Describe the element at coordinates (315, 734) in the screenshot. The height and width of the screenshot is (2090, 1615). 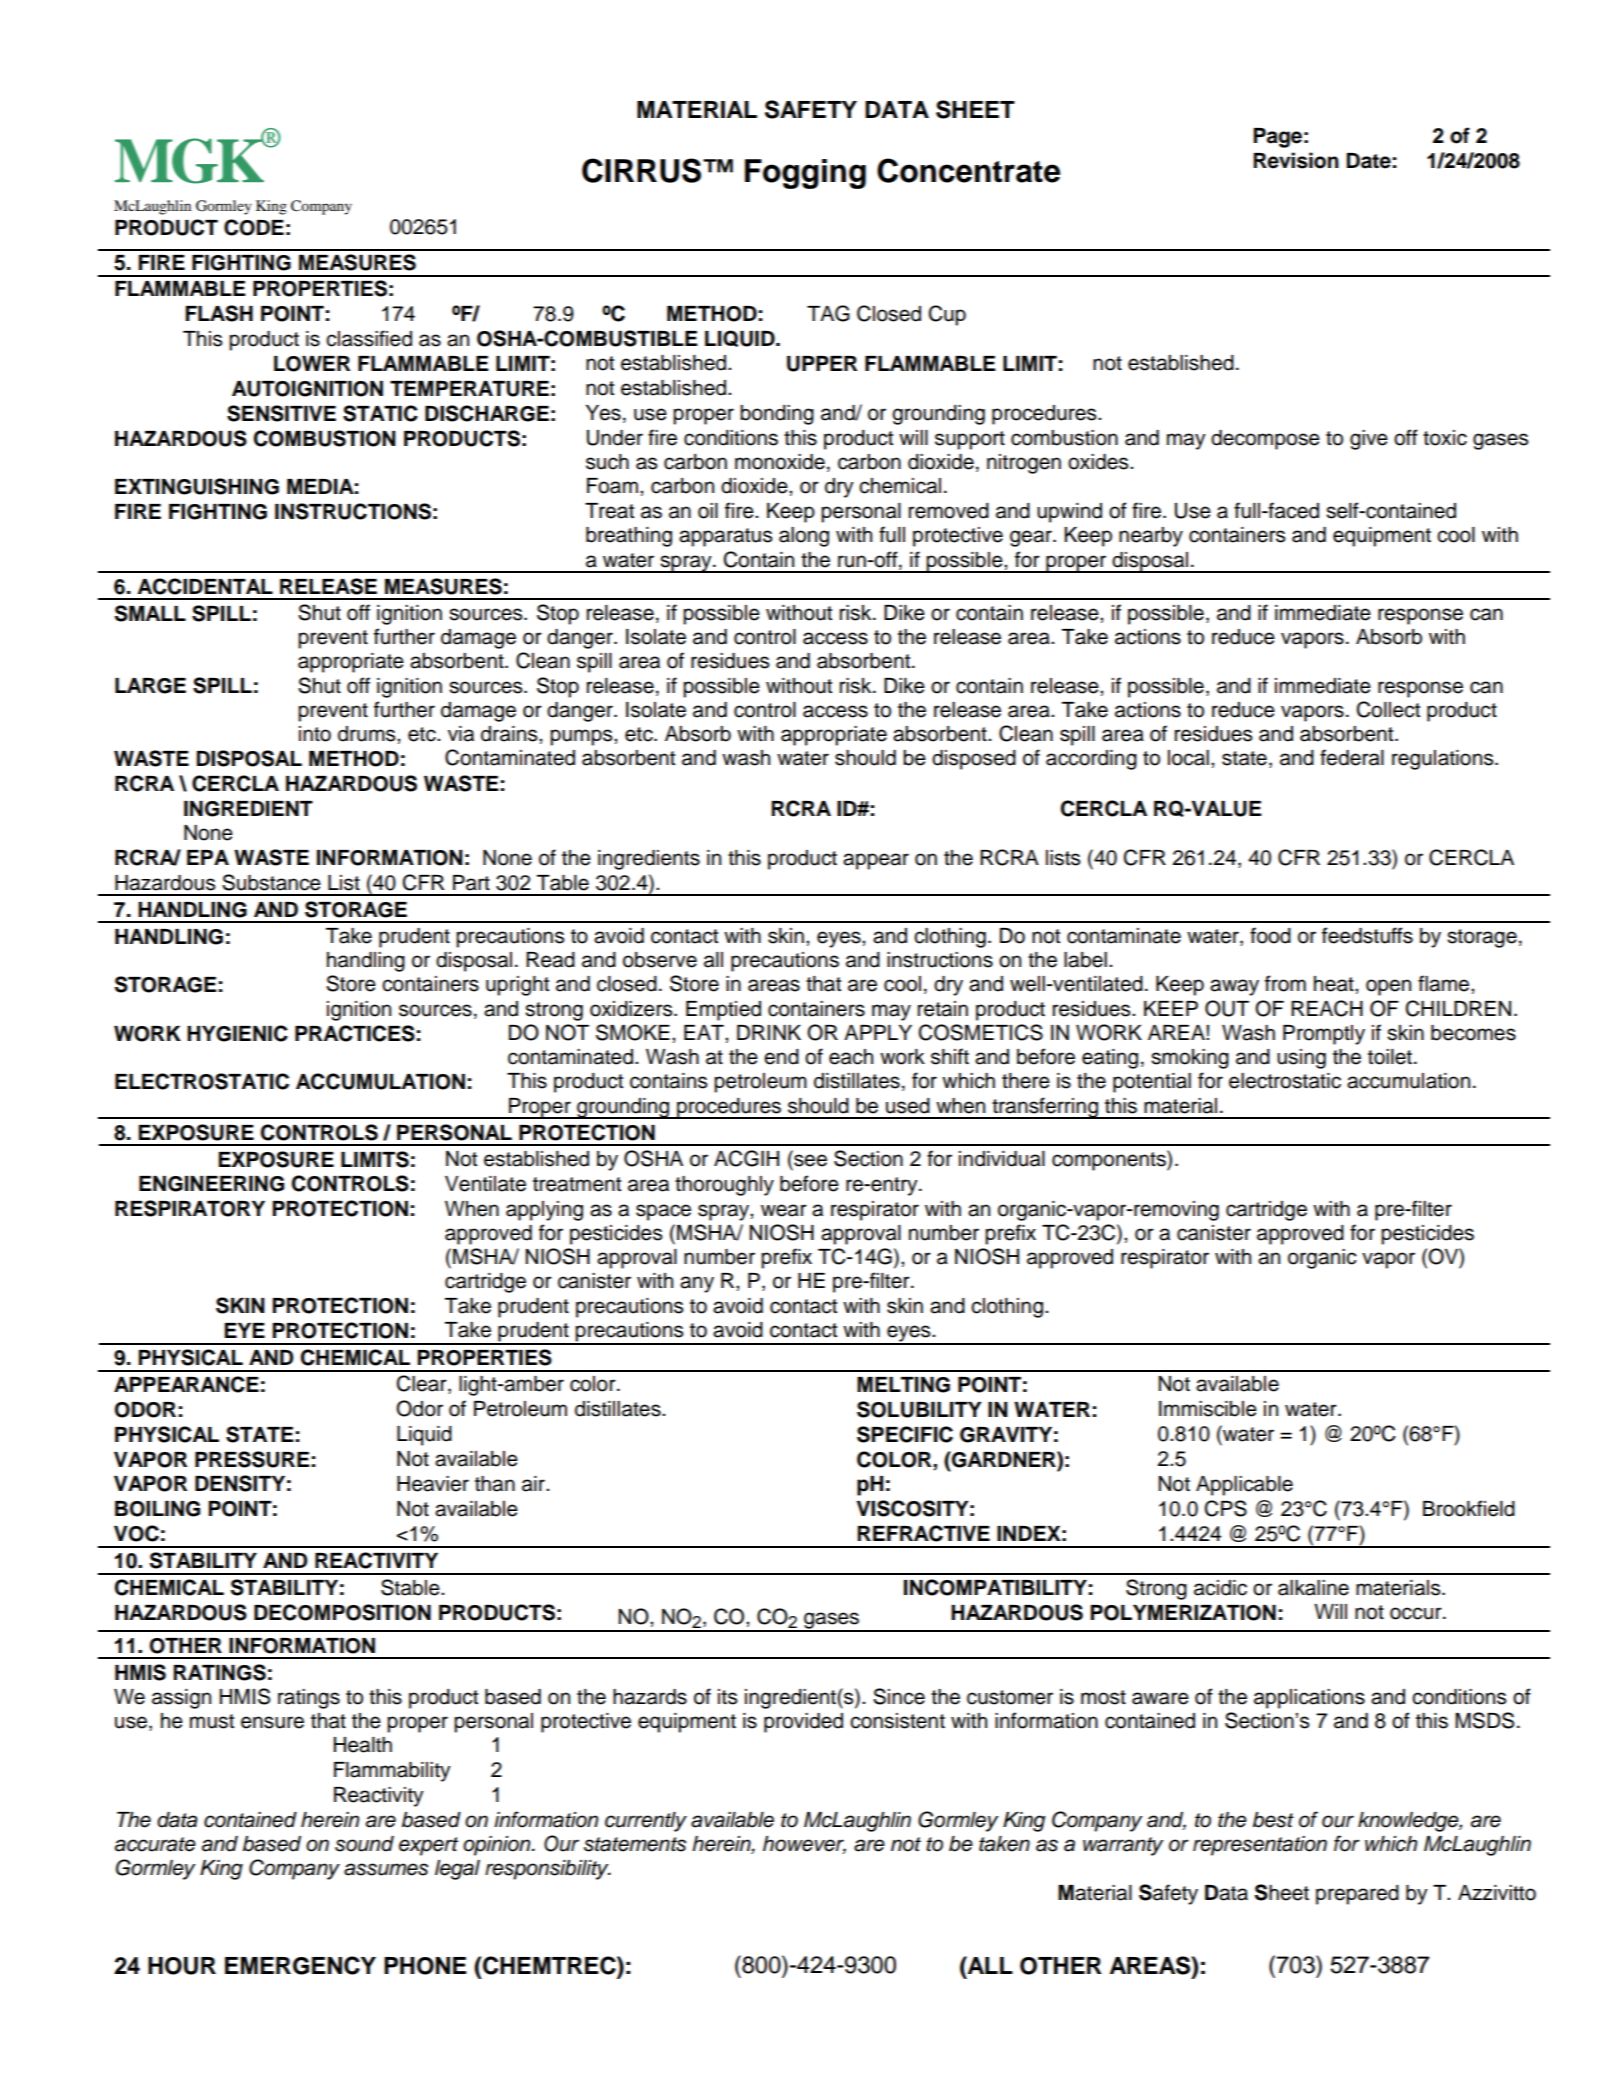
I see `into` at that location.
